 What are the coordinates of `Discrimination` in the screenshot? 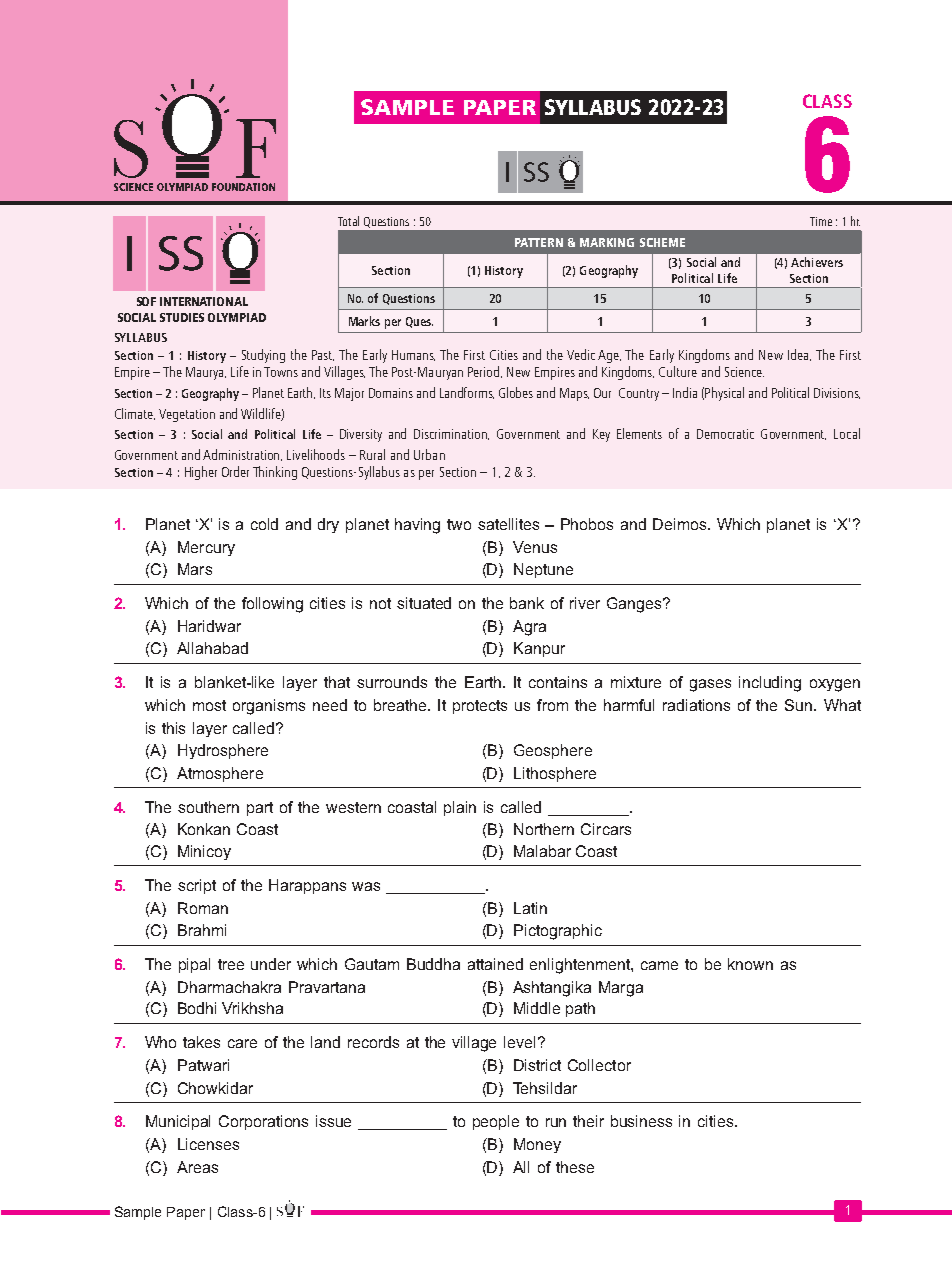 It's located at (451, 434).
